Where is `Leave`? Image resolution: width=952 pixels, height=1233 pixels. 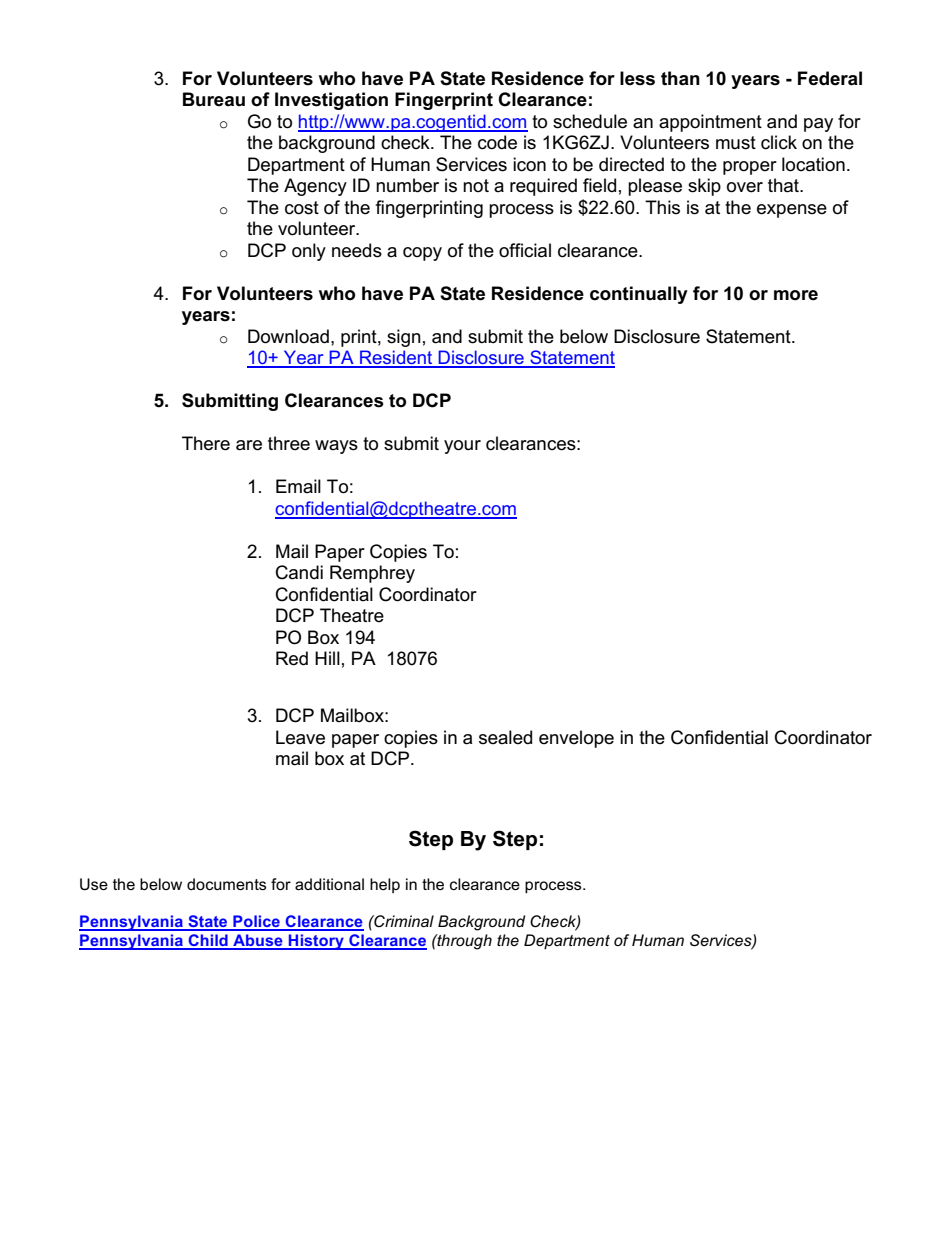 Leave is located at coordinates (300, 737).
